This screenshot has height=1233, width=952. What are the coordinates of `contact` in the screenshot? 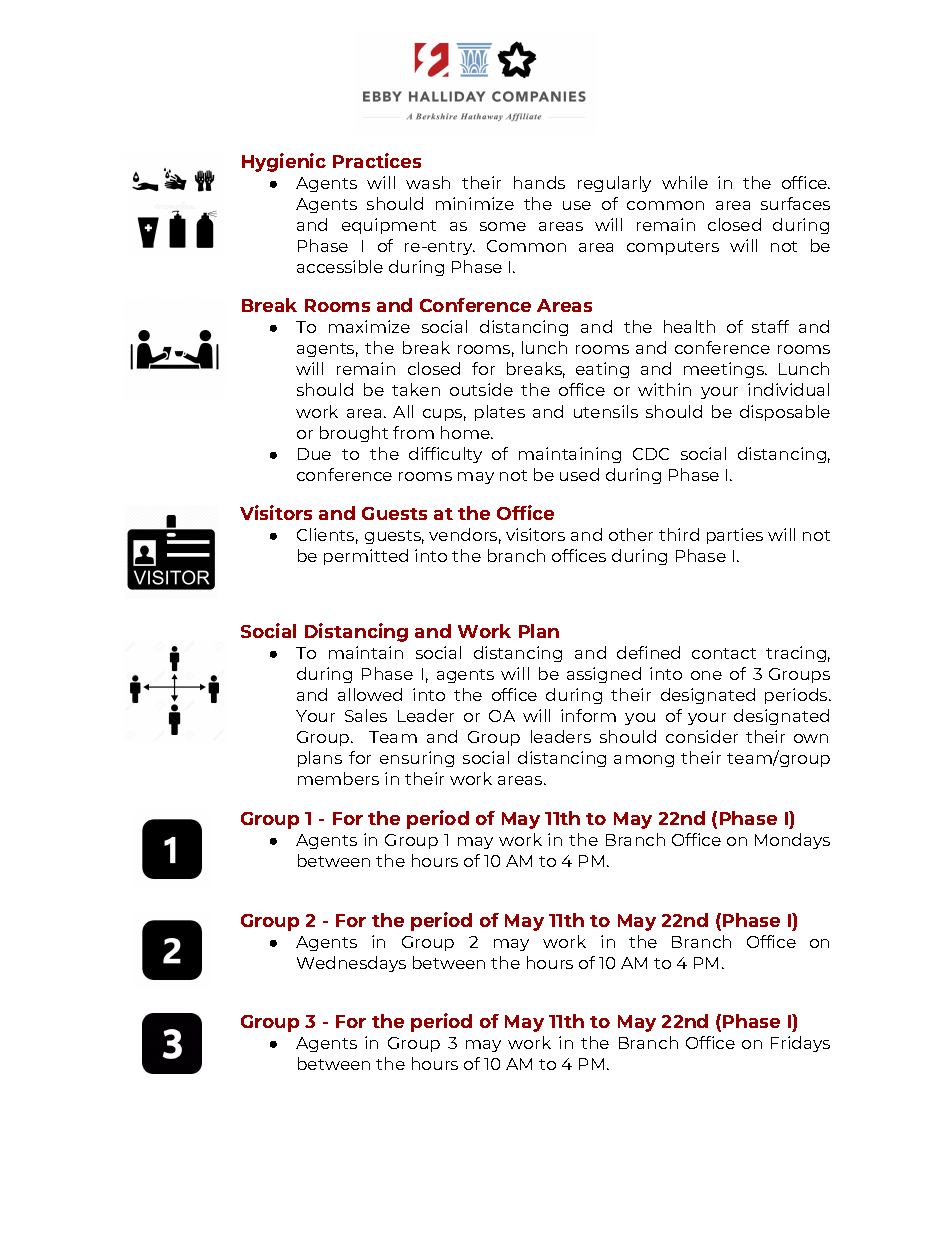 It's located at (724, 653).
